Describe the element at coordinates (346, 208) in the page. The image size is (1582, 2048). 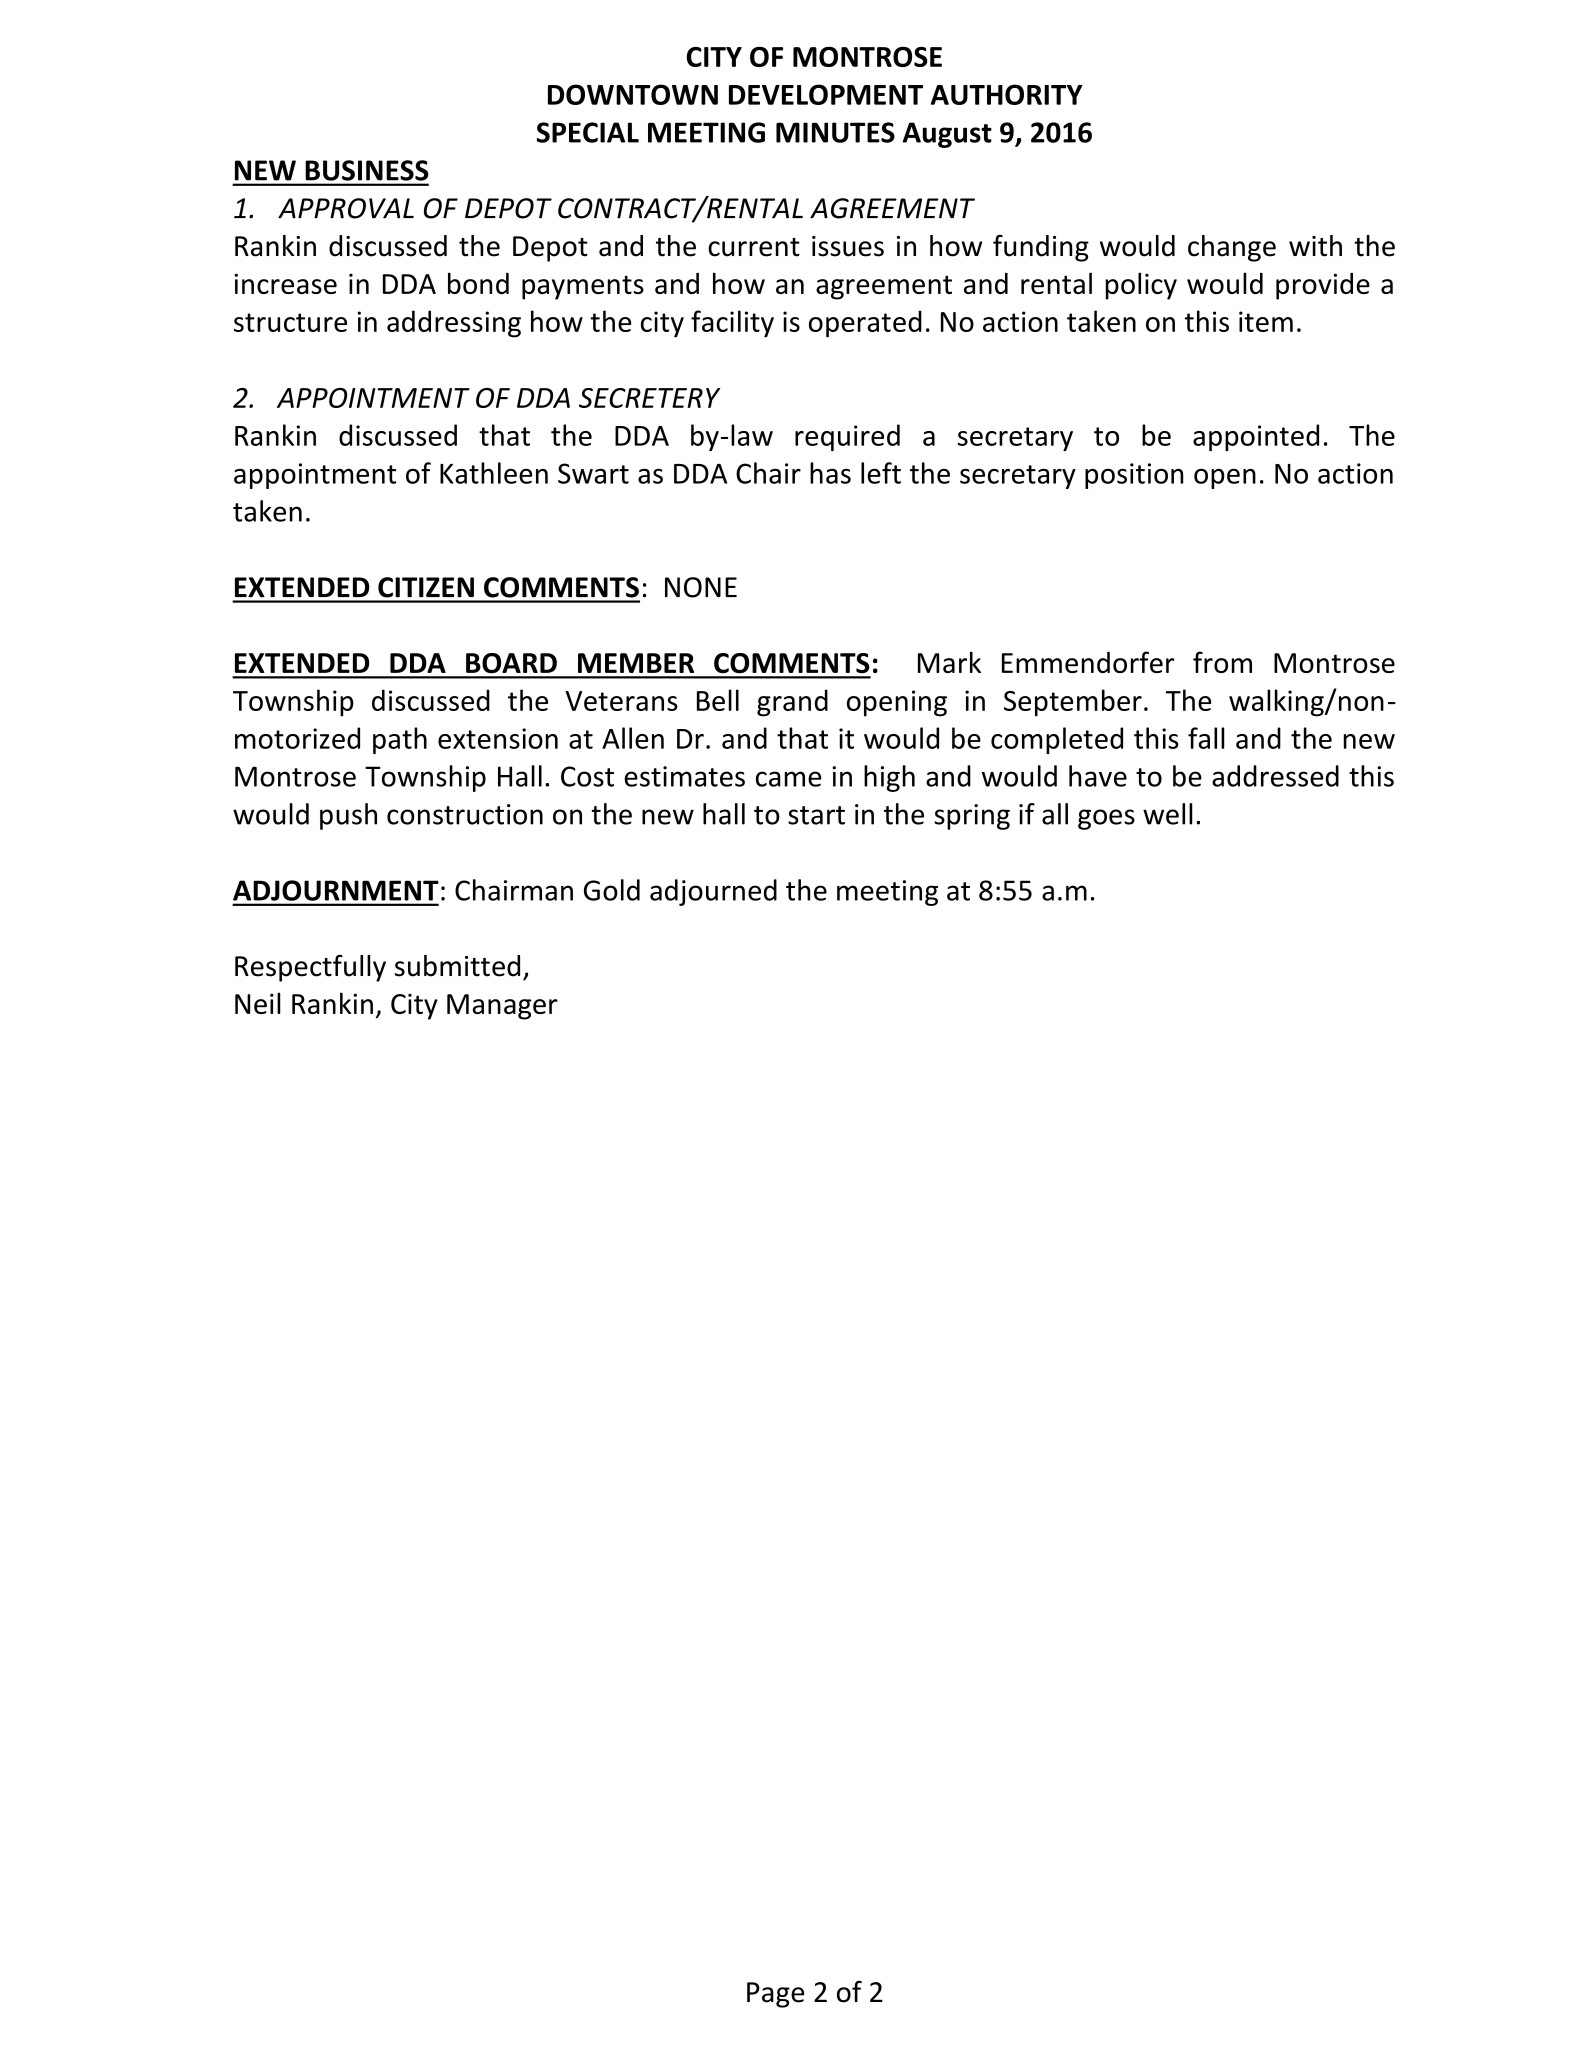
I see `APPROVAL` at that location.
